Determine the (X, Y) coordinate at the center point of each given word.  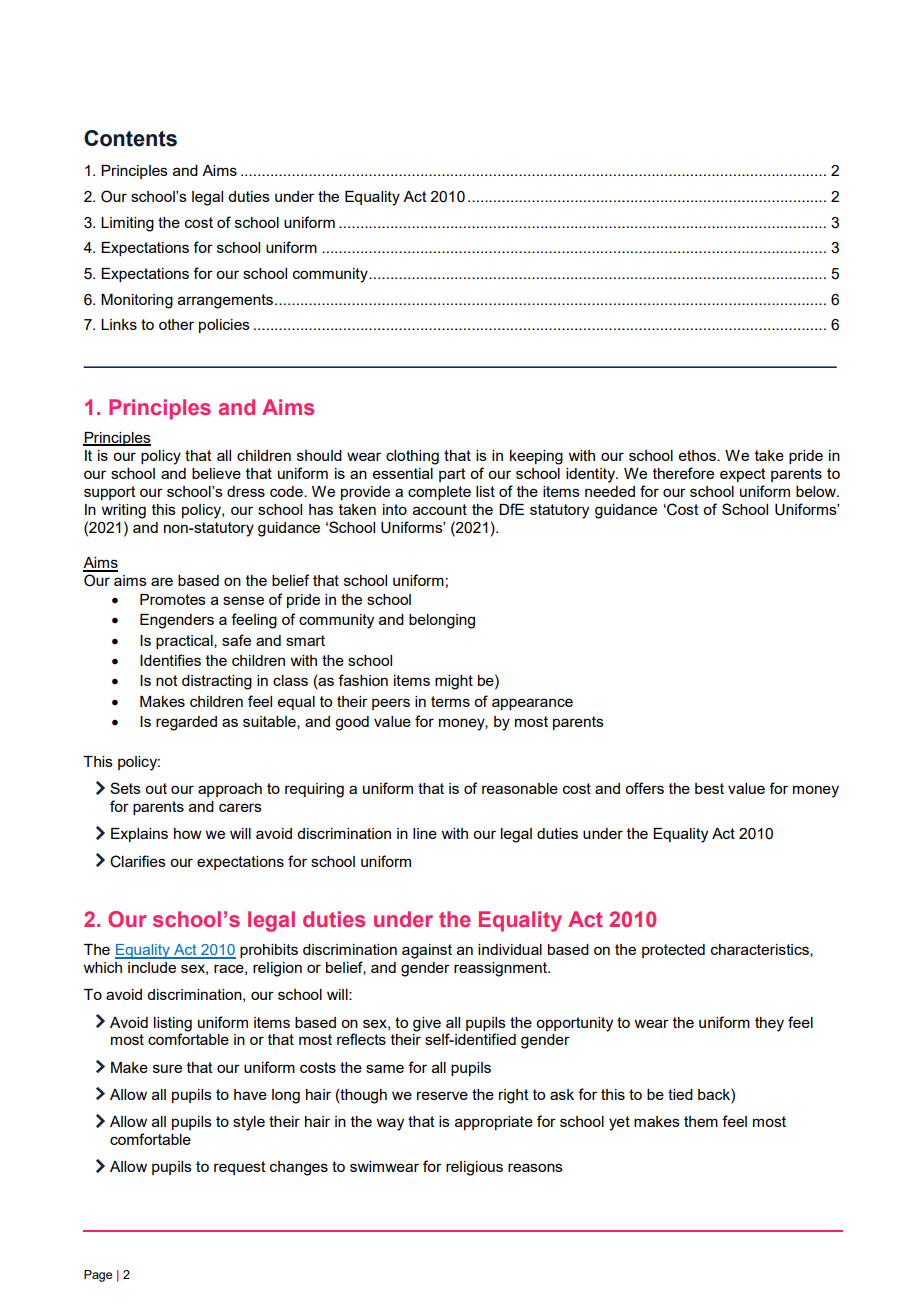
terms (450, 701)
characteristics (761, 950)
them (701, 1121)
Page (98, 1276)
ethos (698, 455)
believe (216, 473)
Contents (130, 138)
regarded (186, 723)
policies (224, 326)
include (152, 967)
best (709, 788)
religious (474, 1168)
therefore (683, 473)
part (452, 475)
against (427, 951)
